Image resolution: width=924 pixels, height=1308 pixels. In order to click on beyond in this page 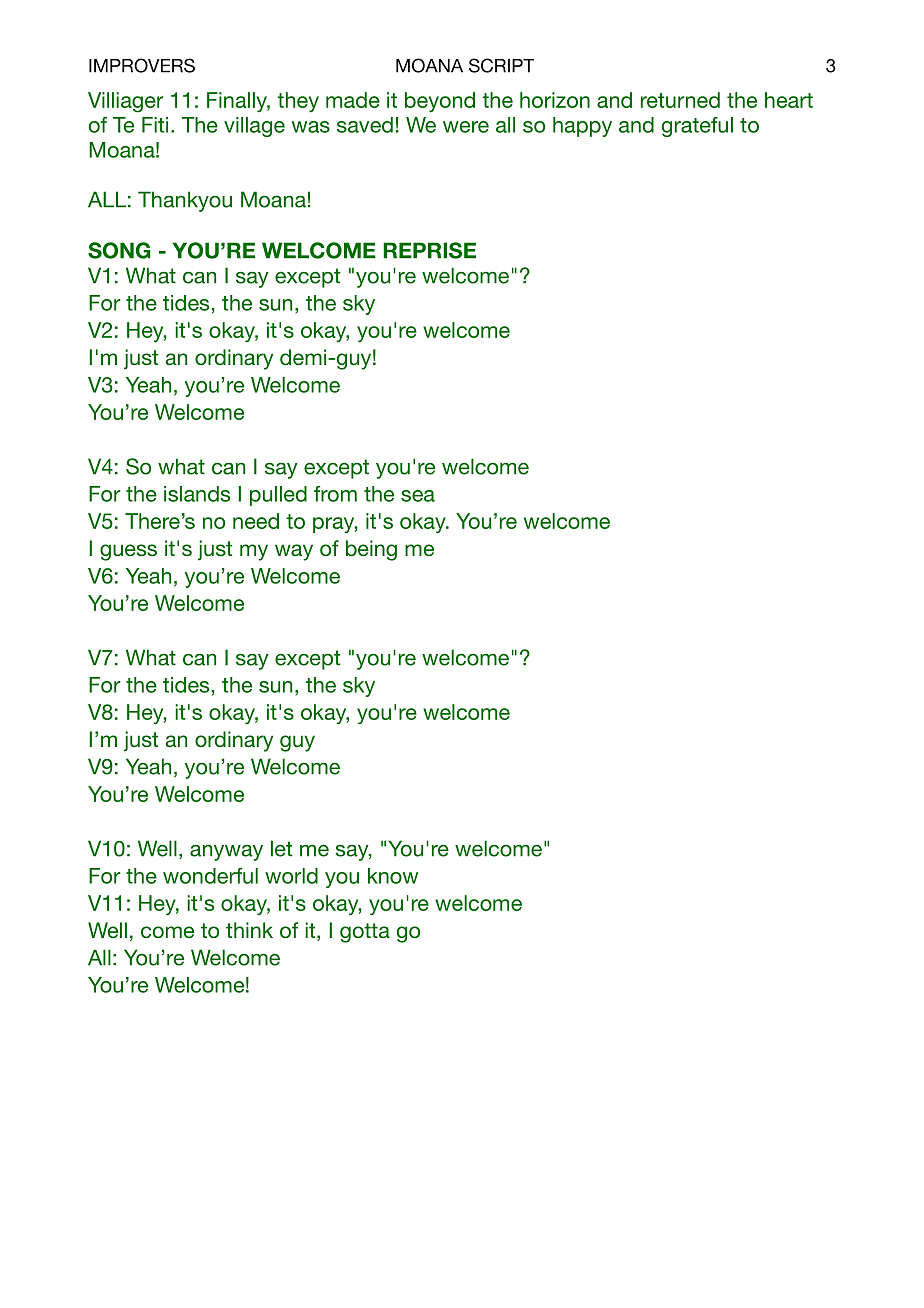, I will do `click(440, 102)`.
